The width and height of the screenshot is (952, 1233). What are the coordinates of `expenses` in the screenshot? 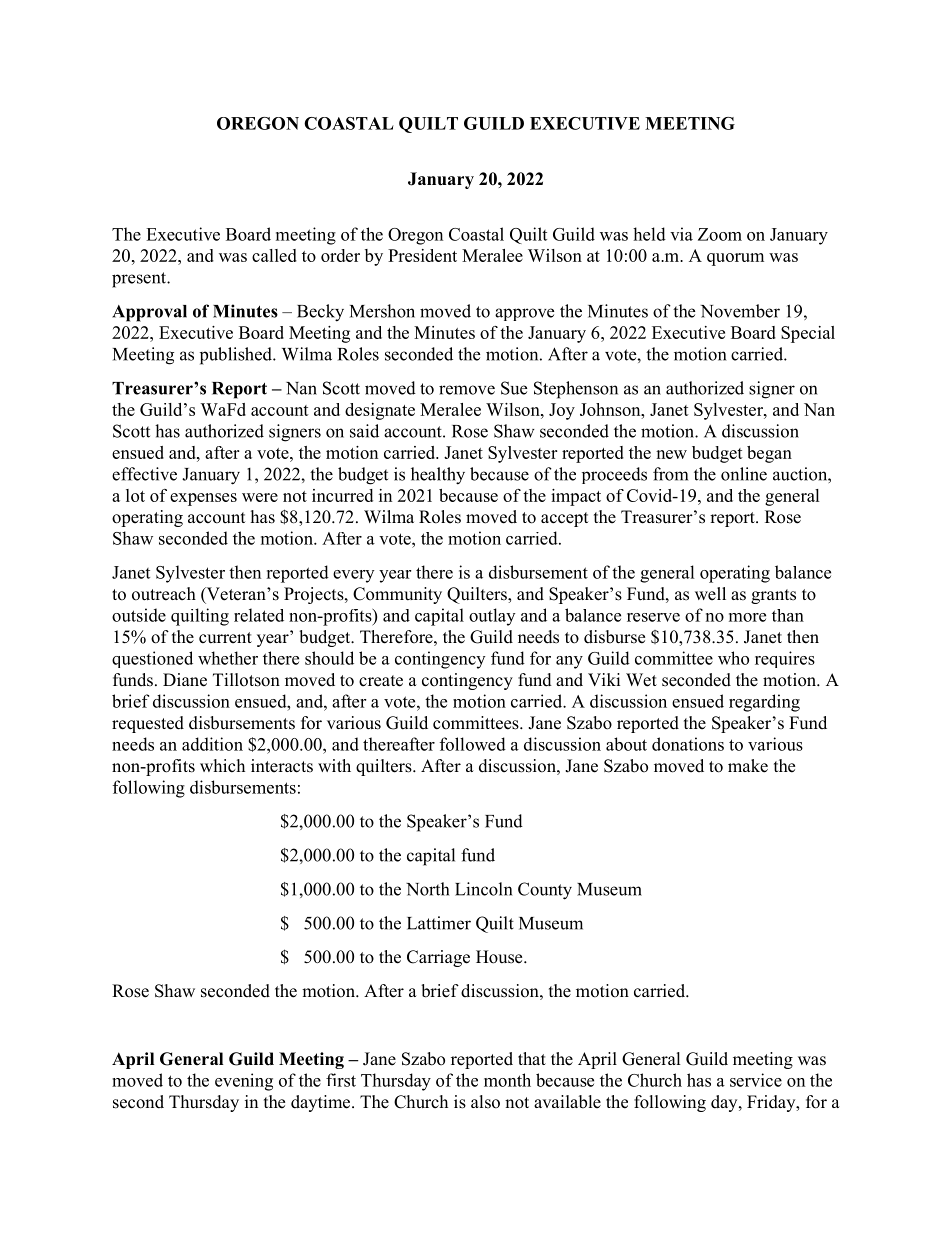 It's located at (203, 499).
